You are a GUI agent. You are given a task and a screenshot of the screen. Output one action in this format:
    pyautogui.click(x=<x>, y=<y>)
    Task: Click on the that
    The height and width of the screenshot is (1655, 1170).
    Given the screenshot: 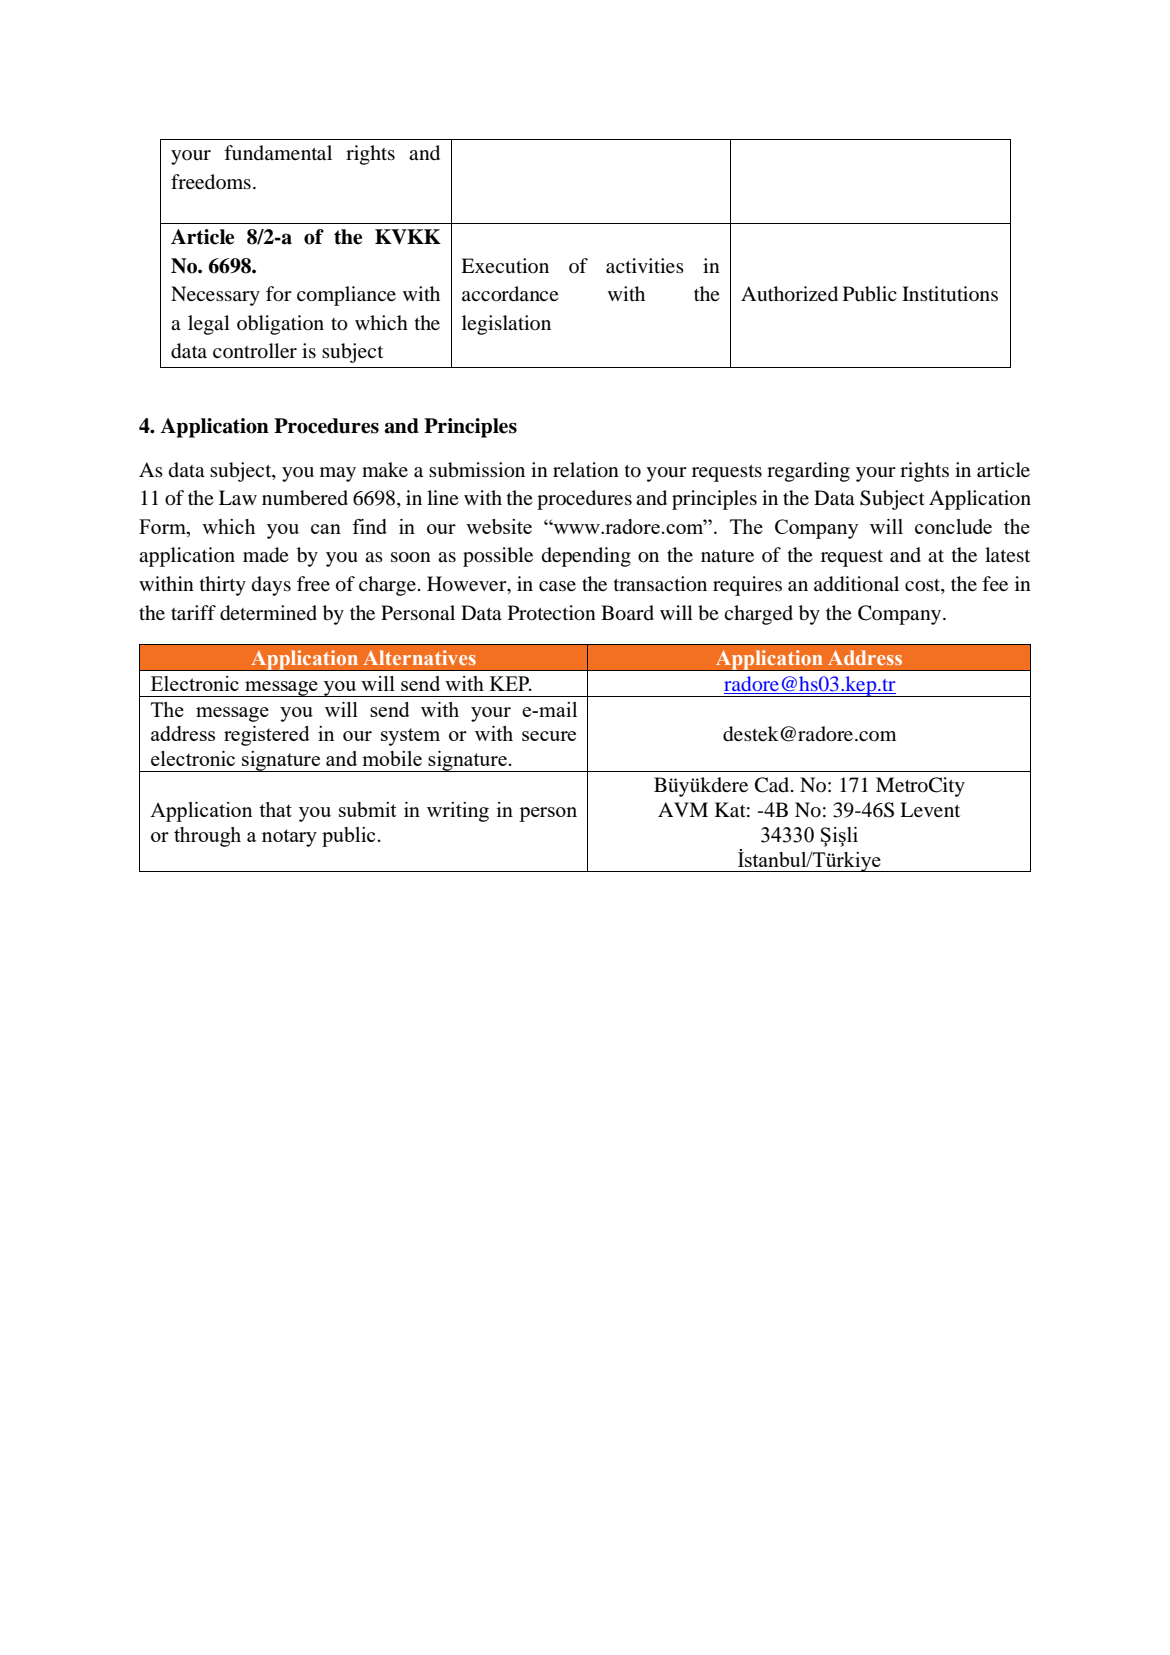 What is the action you would take?
    pyautogui.click(x=275, y=809)
